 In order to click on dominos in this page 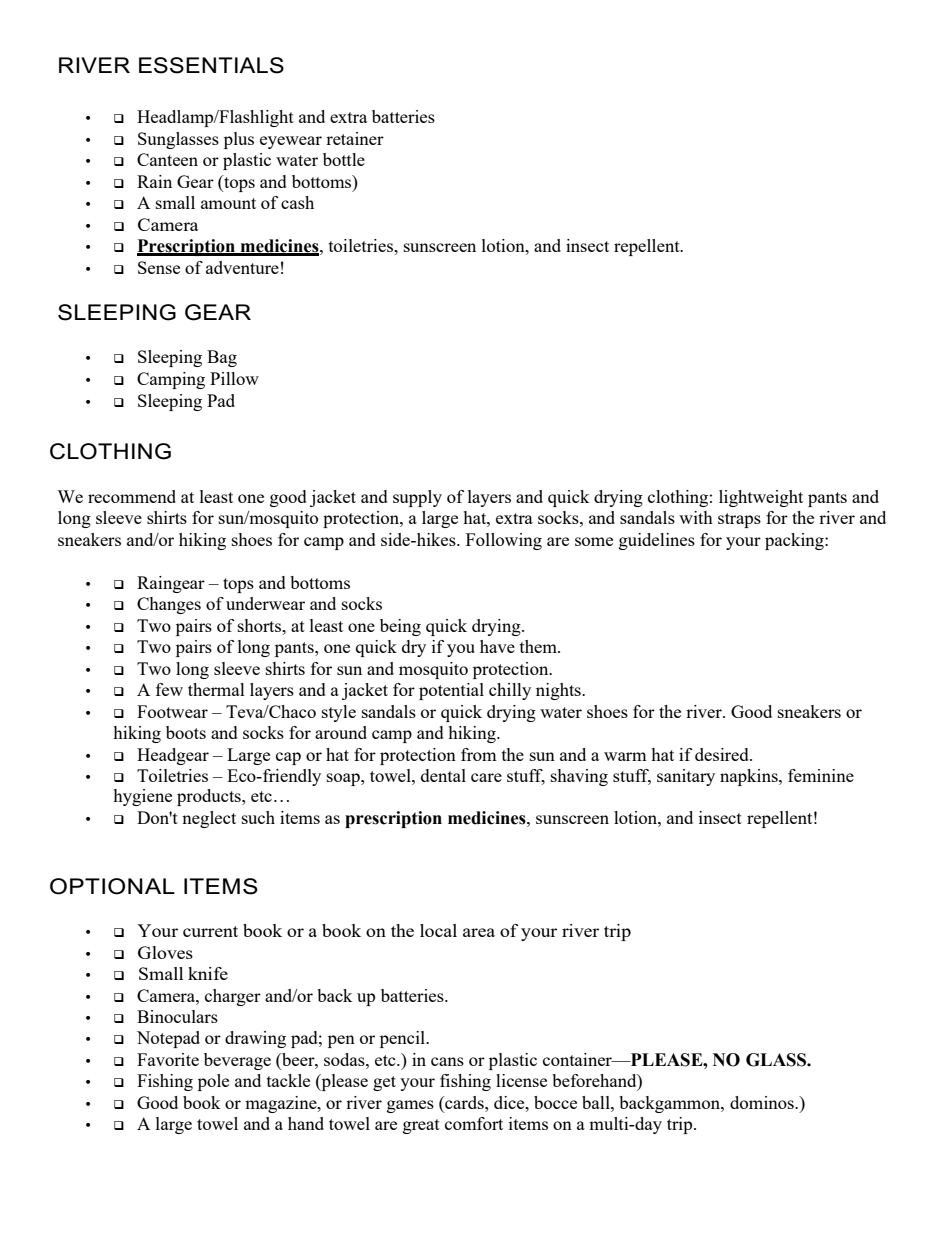, I will do `click(763, 1102)`.
